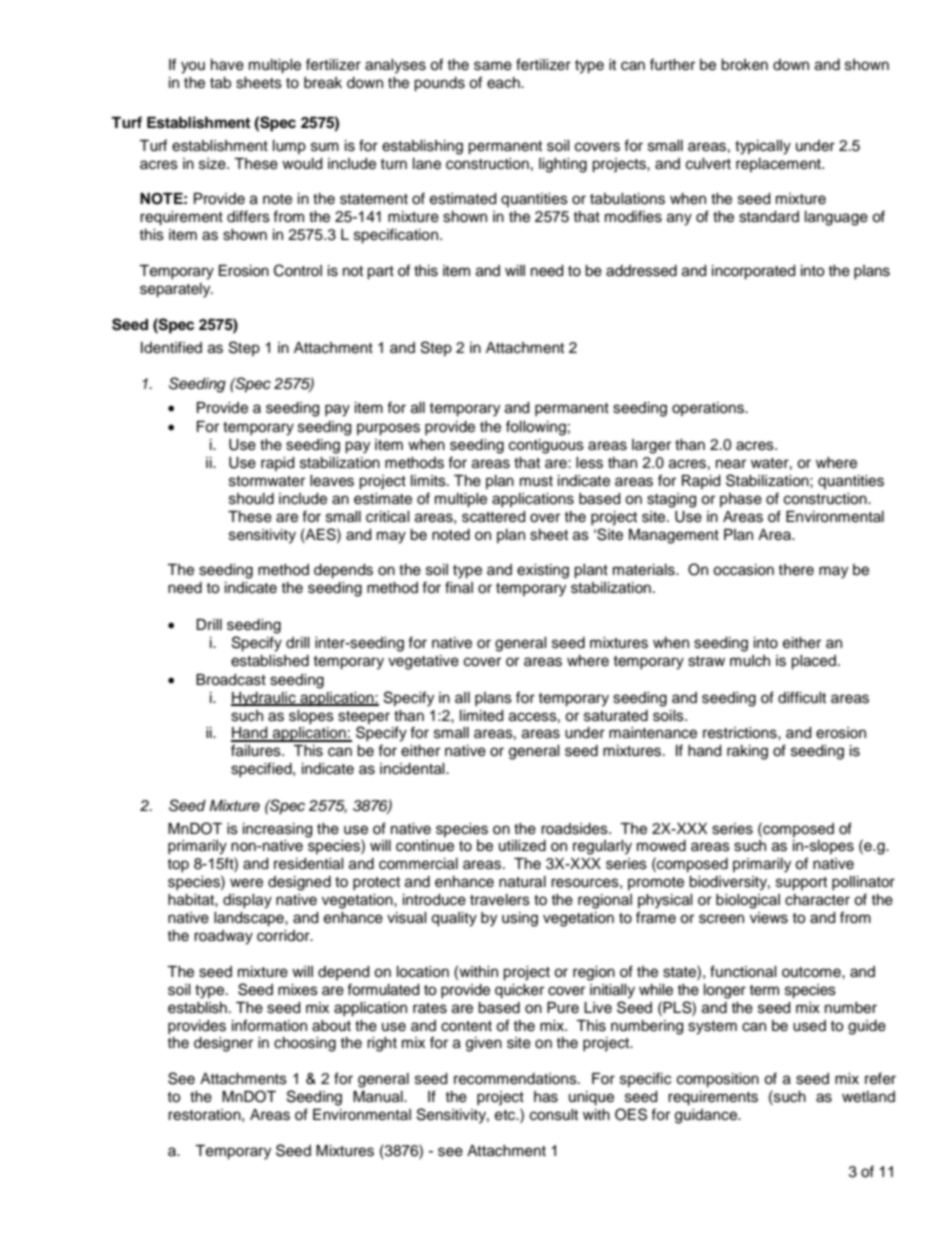 The height and width of the screenshot is (1233, 952). Describe the element at coordinates (223, 1044) in the screenshot. I see `designer` at that location.
